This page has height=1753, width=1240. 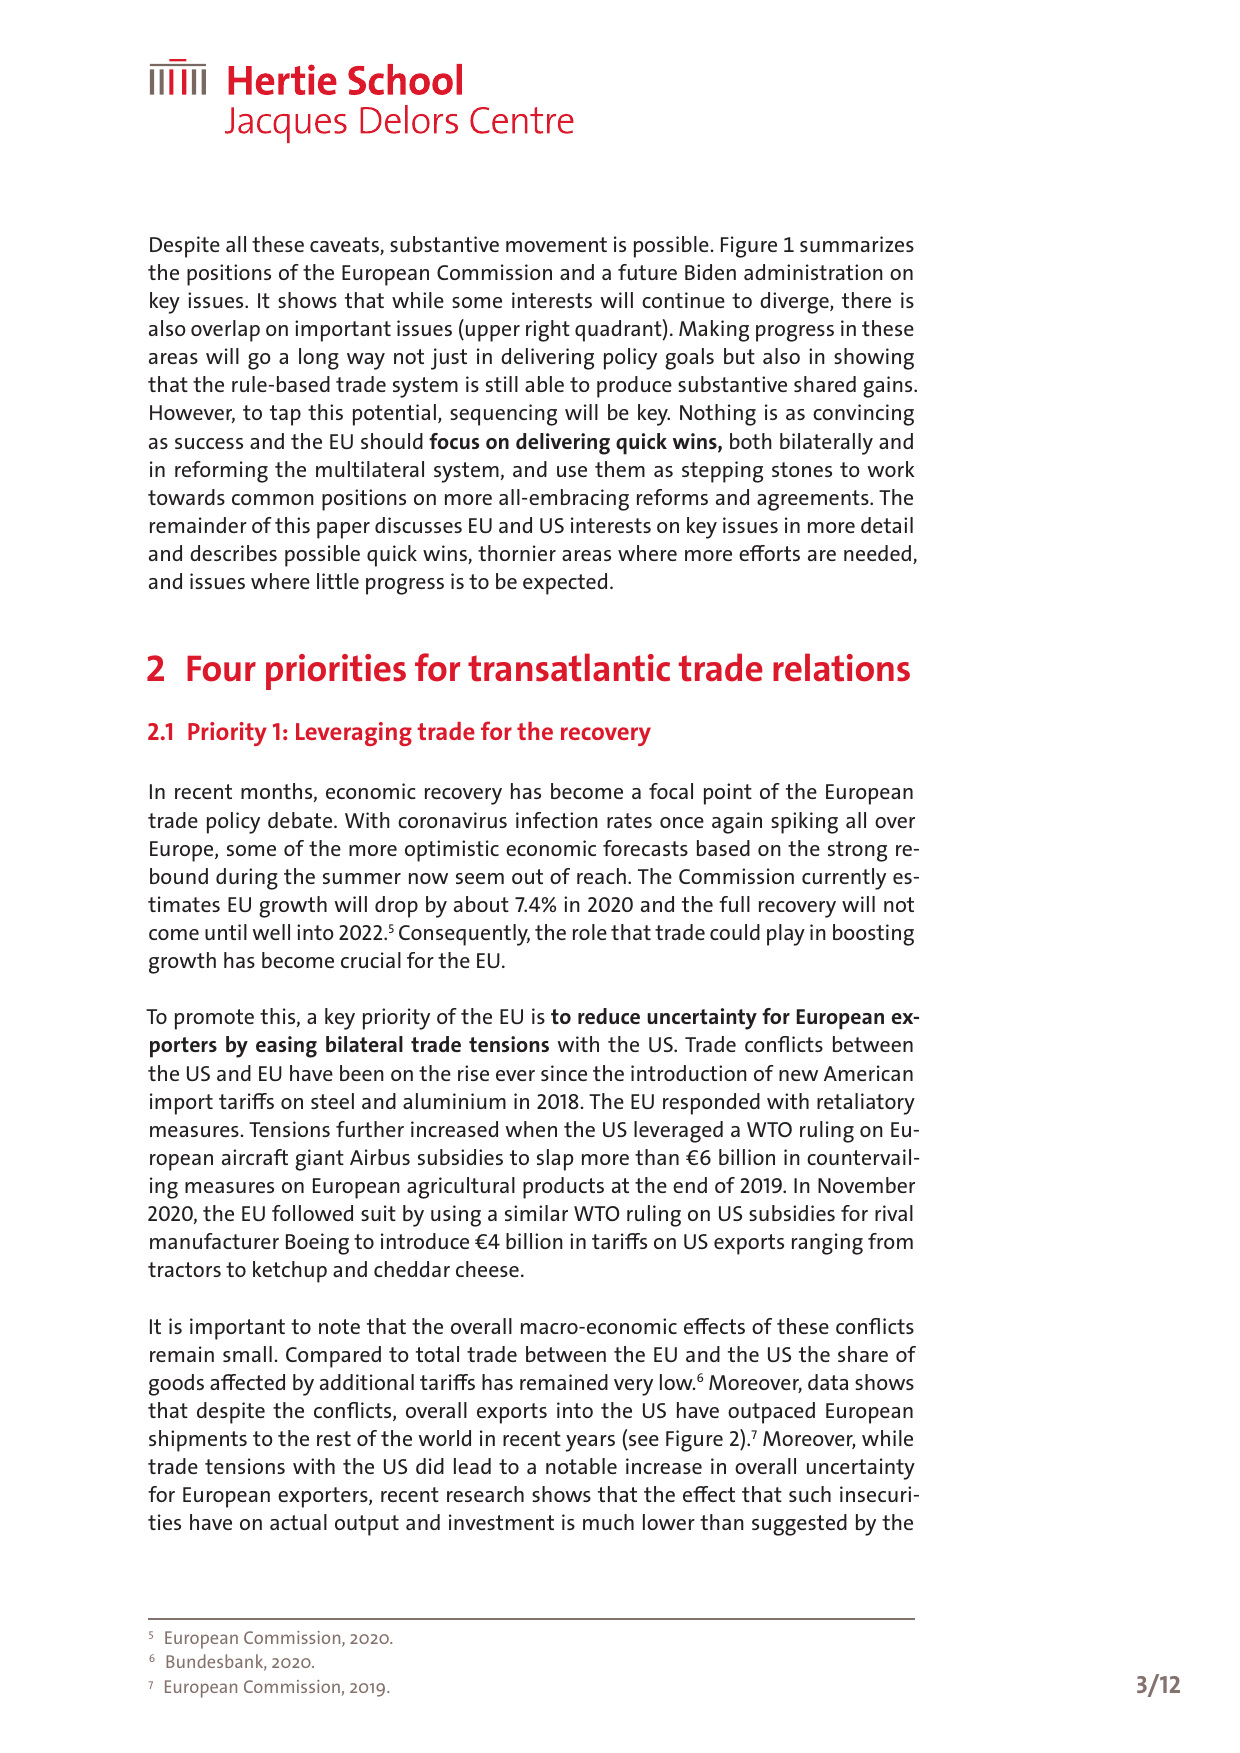 I want to click on efforts, so click(x=769, y=553).
